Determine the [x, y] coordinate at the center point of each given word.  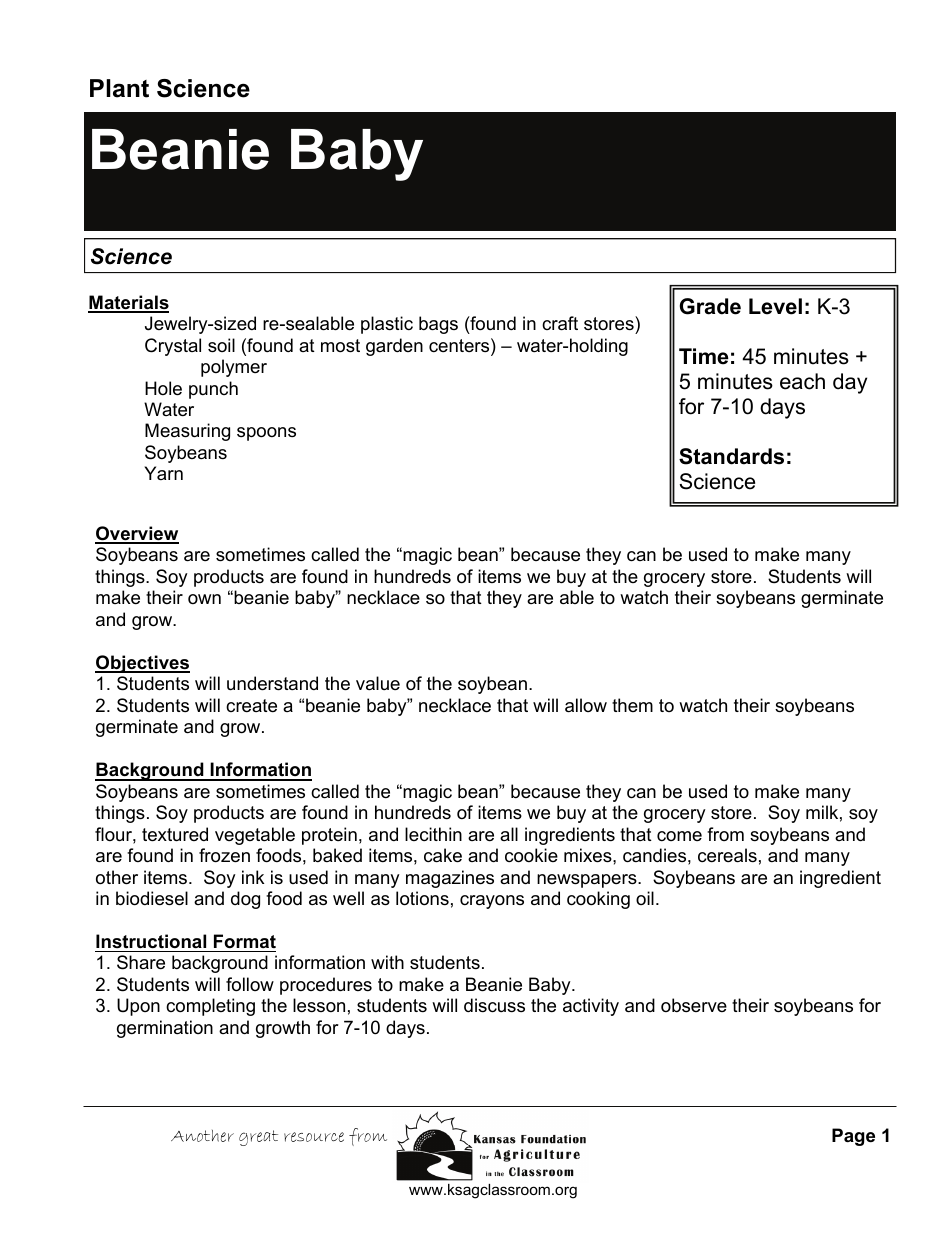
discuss [494, 1005]
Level [775, 306]
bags [438, 325]
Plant [119, 88]
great [258, 1138]
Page [853, 1137]
